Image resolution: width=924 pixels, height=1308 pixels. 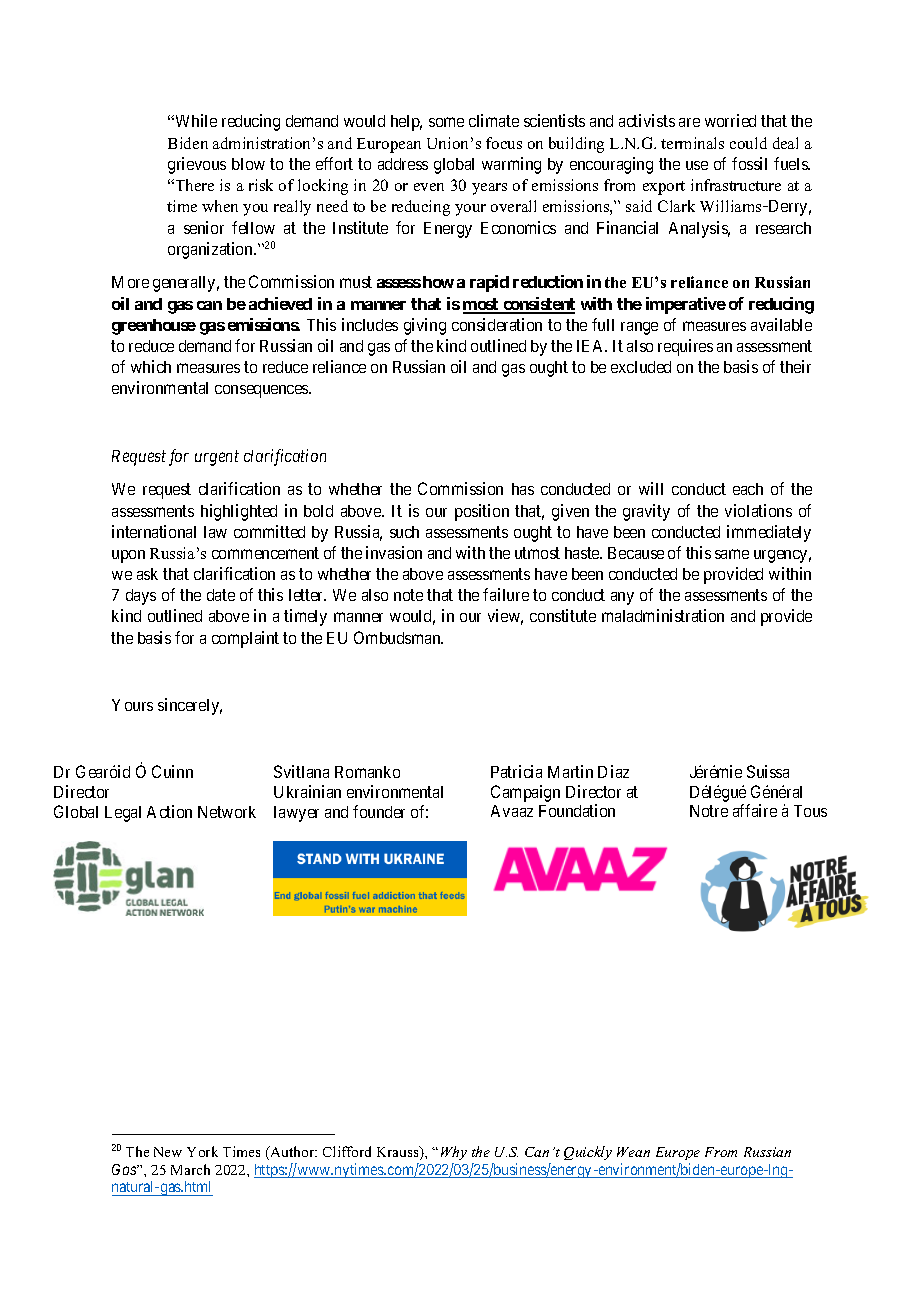 I want to click on Why, so click(x=454, y=1153).
